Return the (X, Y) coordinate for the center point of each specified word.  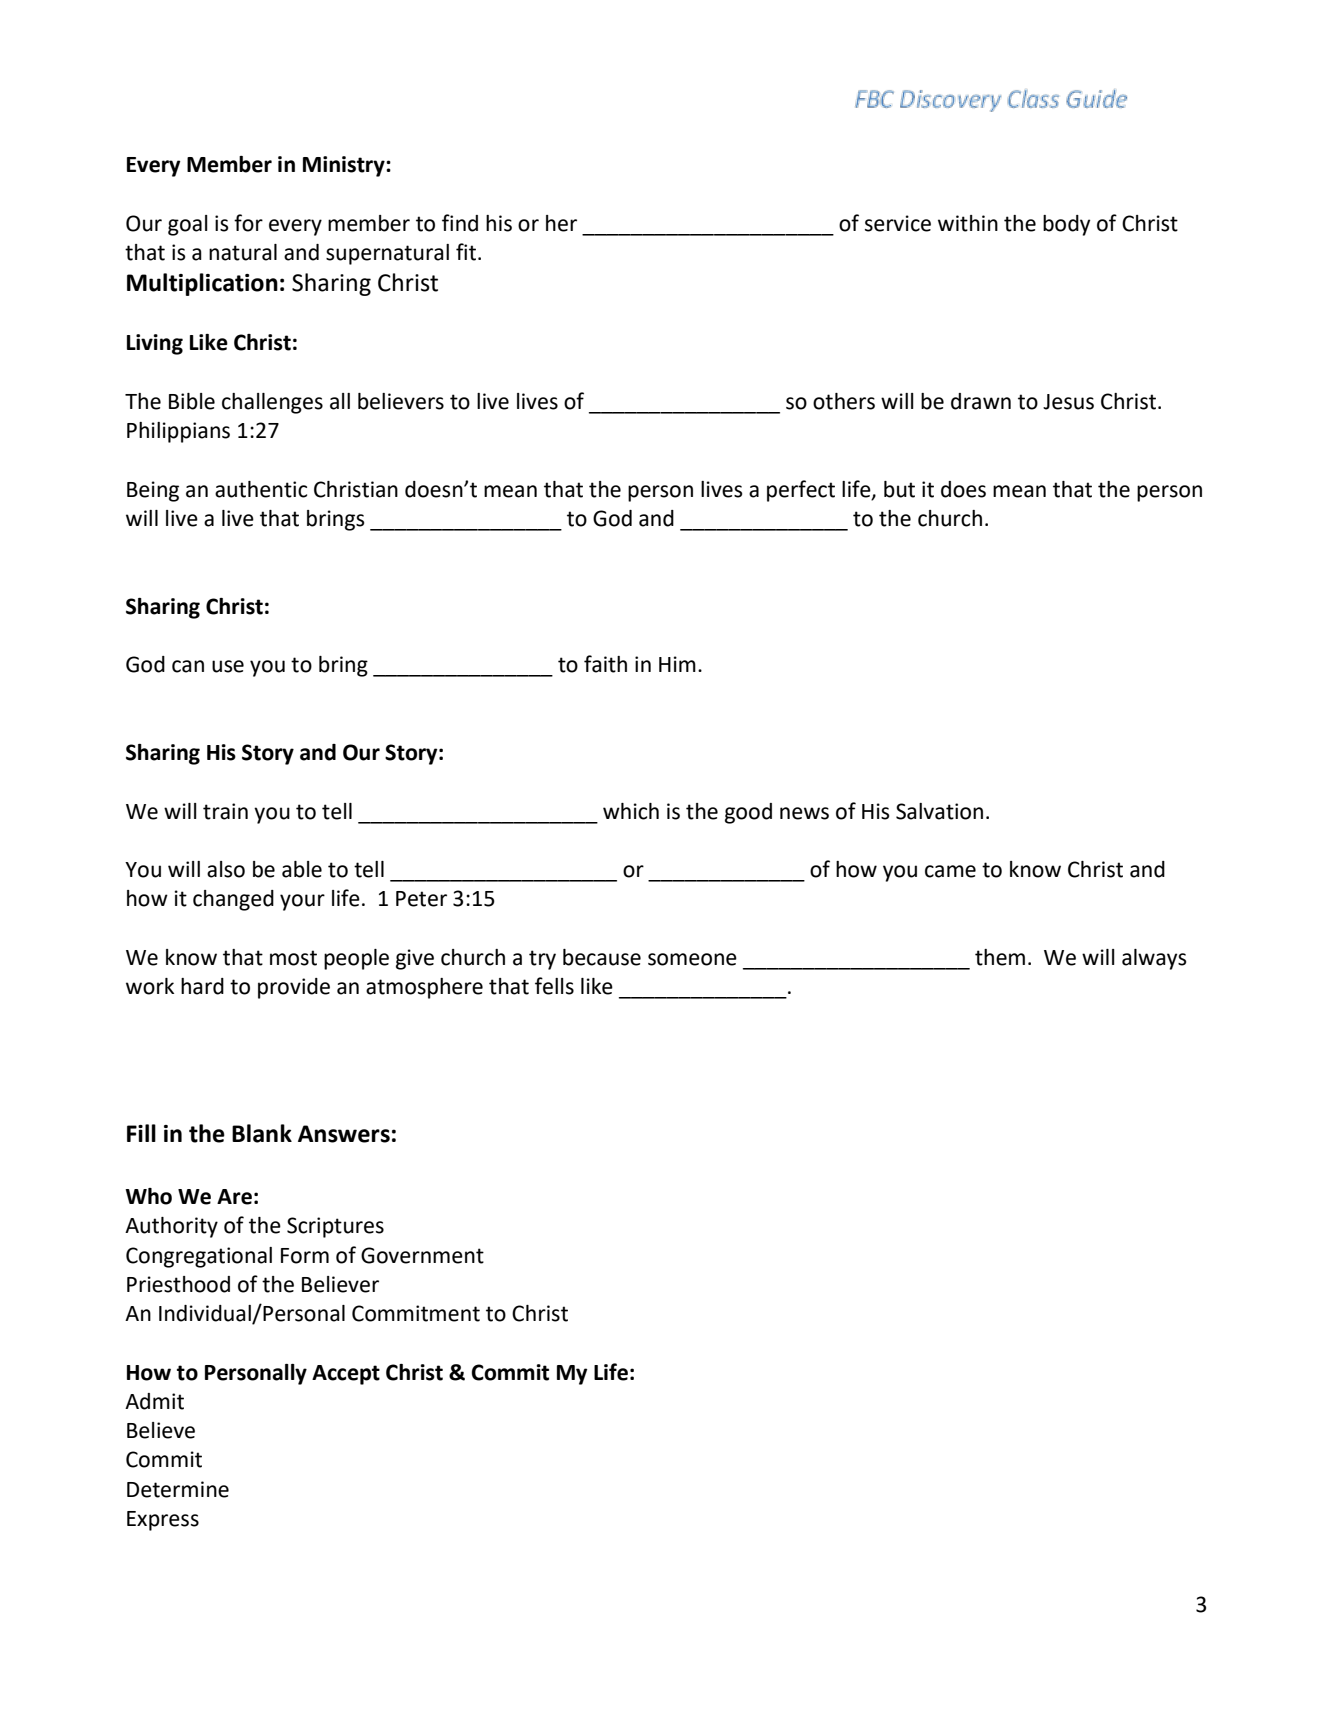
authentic (261, 489)
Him (677, 664)
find (460, 223)
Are (234, 1197)
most (293, 958)
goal (188, 225)
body (1066, 225)
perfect (801, 491)
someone (692, 959)
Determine (178, 1489)
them (1000, 957)
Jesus (1068, 402)
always (1154, 959)
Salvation (939, 811)
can (188, 666)
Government (422, 1255)
